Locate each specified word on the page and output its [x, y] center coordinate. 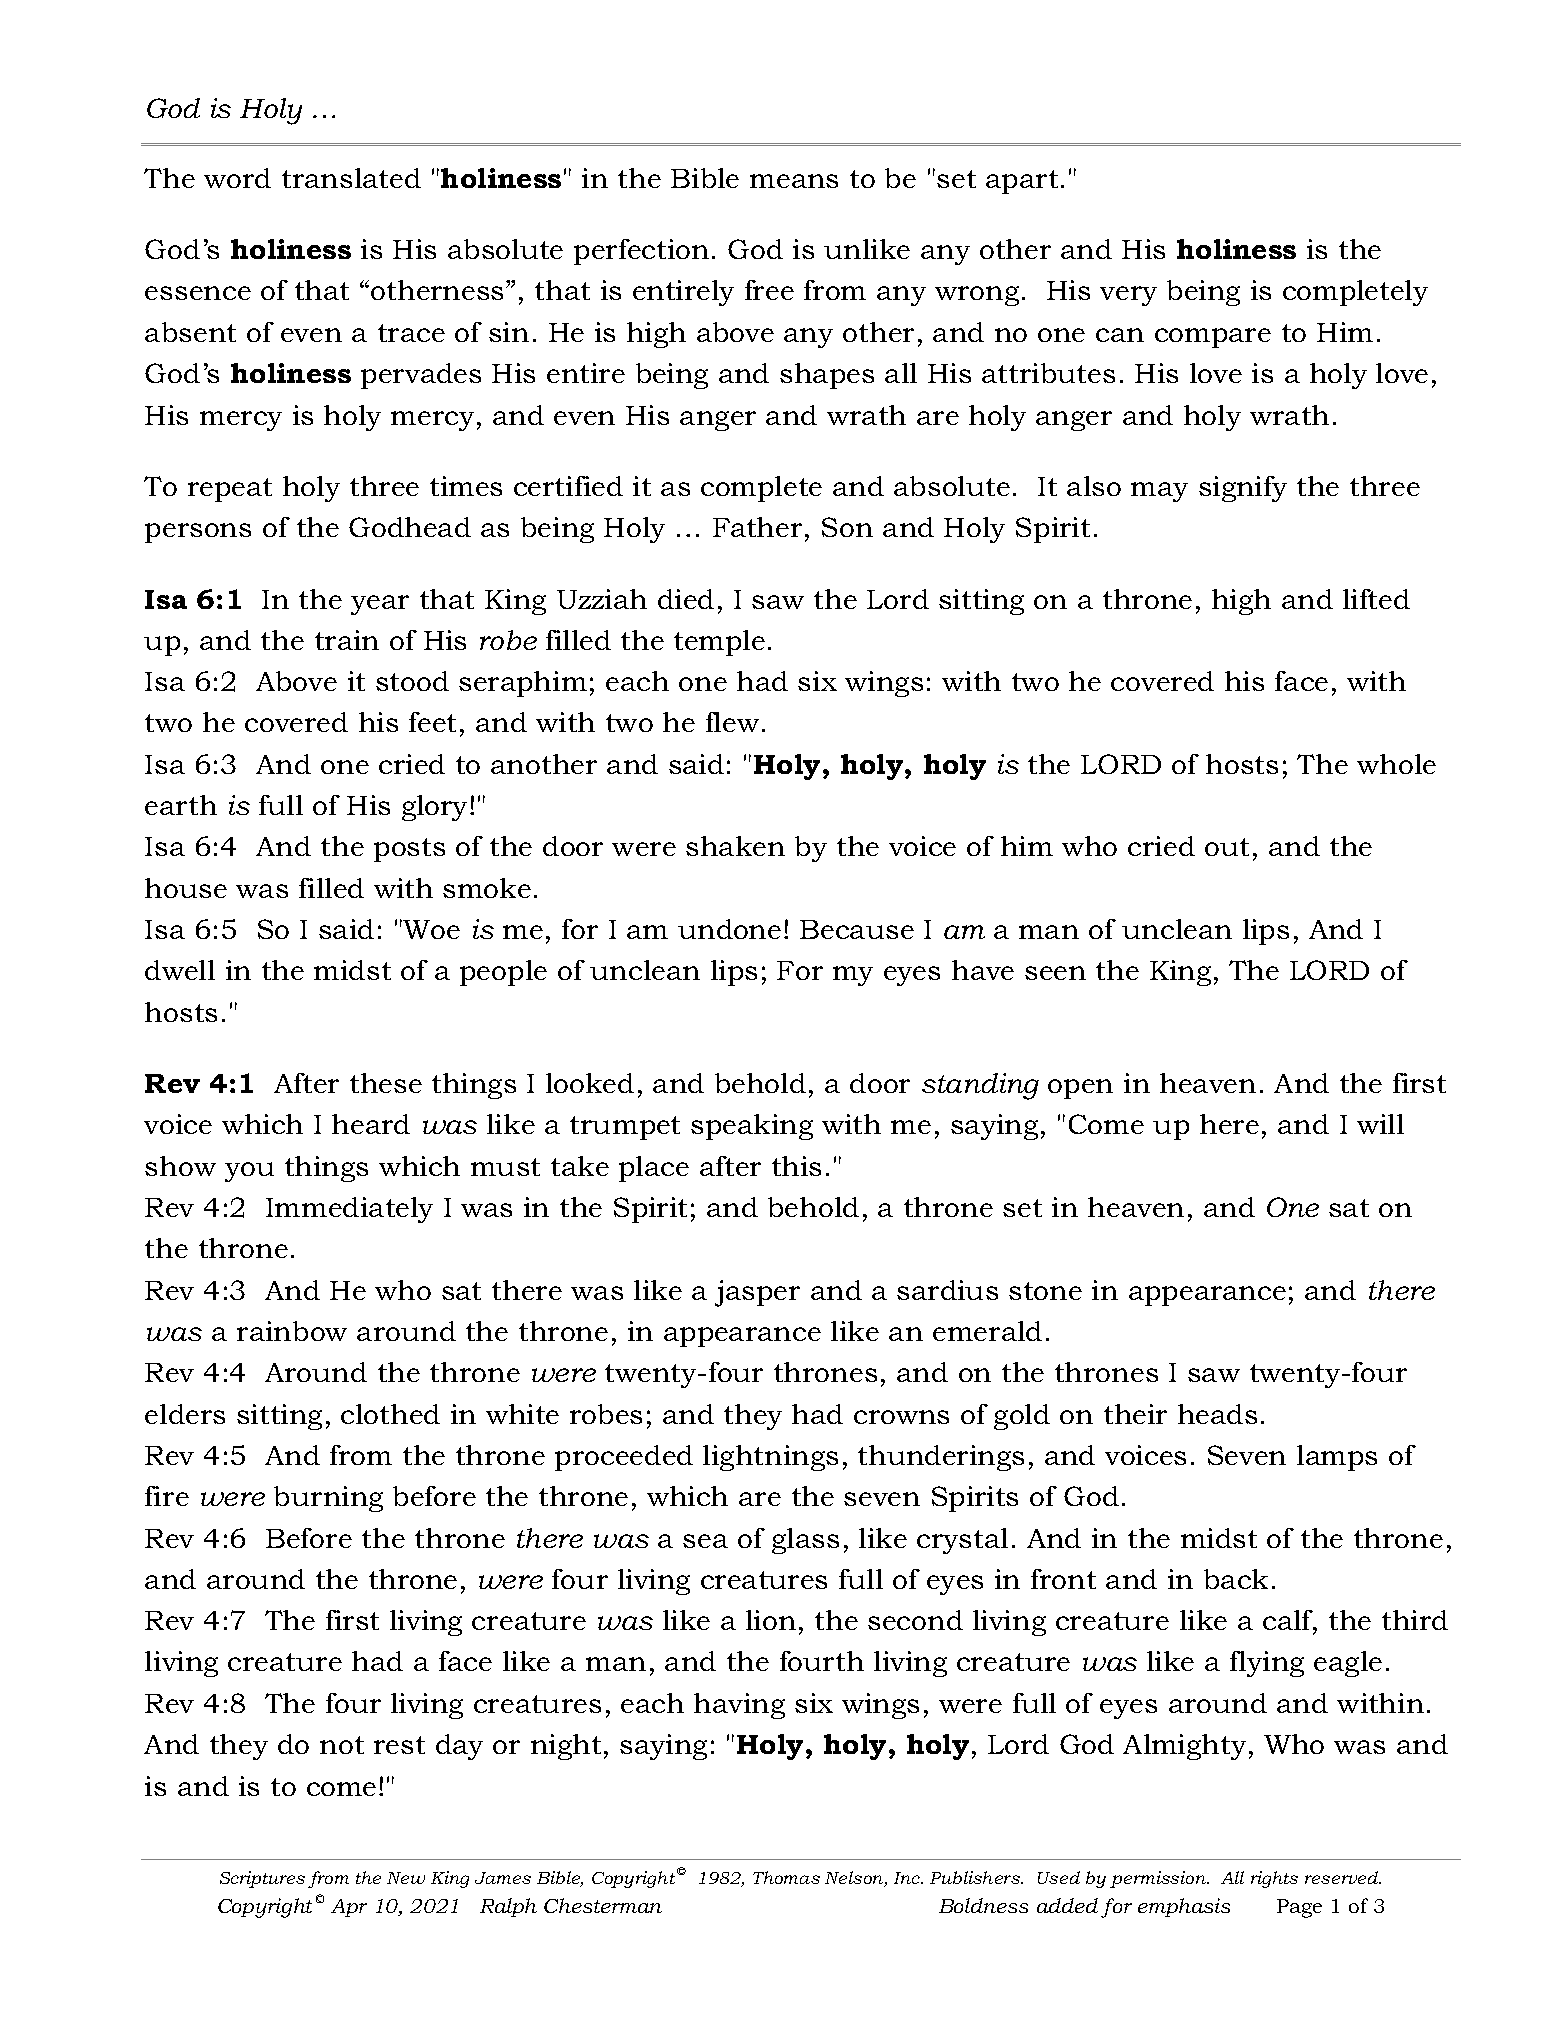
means [794, 181]
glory [436, 808]
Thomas [786, 1877]
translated [351, 178]
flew [732, 722]
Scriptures [262, 1879]
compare [1213, 338]
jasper [757, 1293]
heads [1217, 1414]
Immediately [349, 1210]
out [1227, 847]
